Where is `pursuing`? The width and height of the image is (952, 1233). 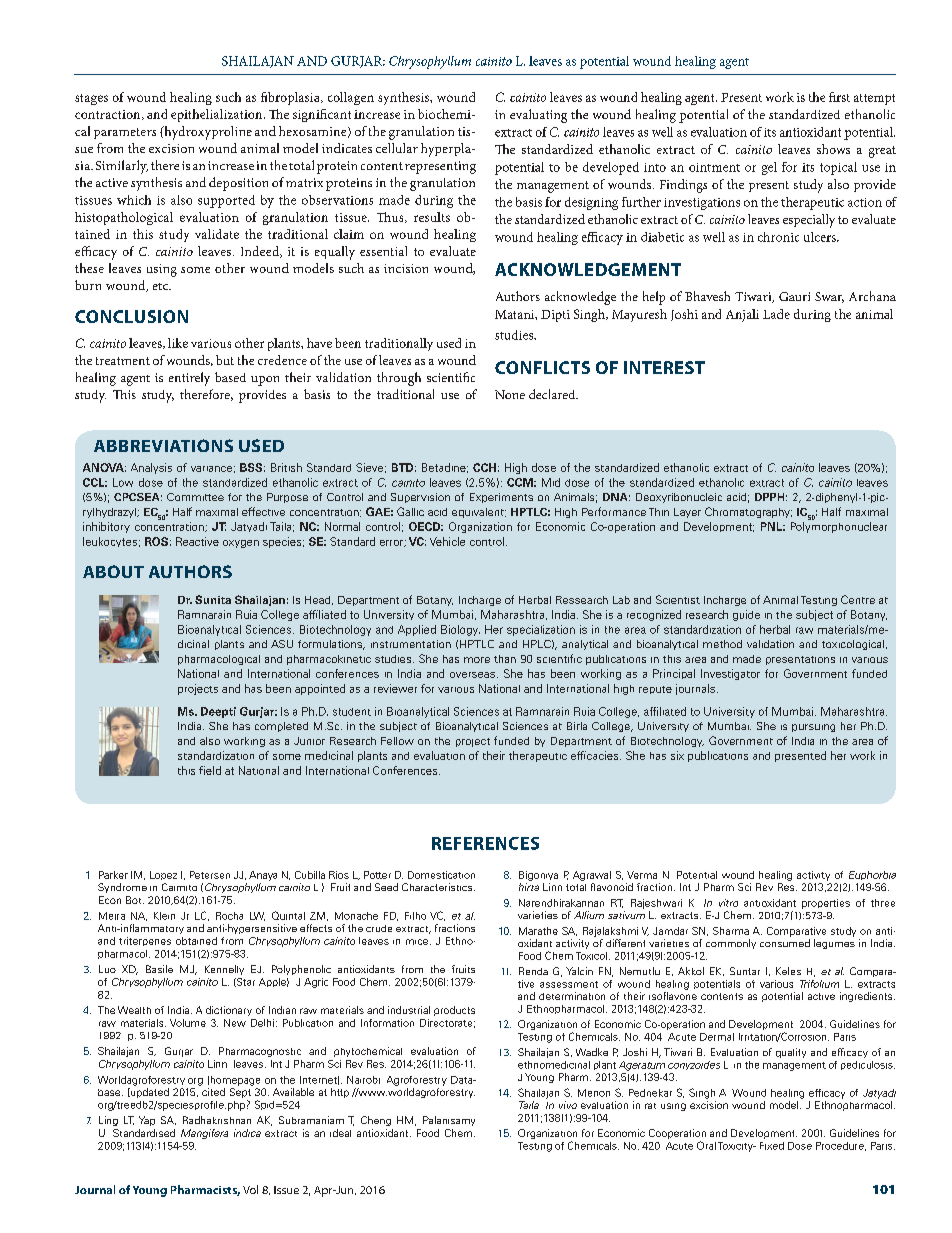 pursuing is located at coordinates (813, 728).
